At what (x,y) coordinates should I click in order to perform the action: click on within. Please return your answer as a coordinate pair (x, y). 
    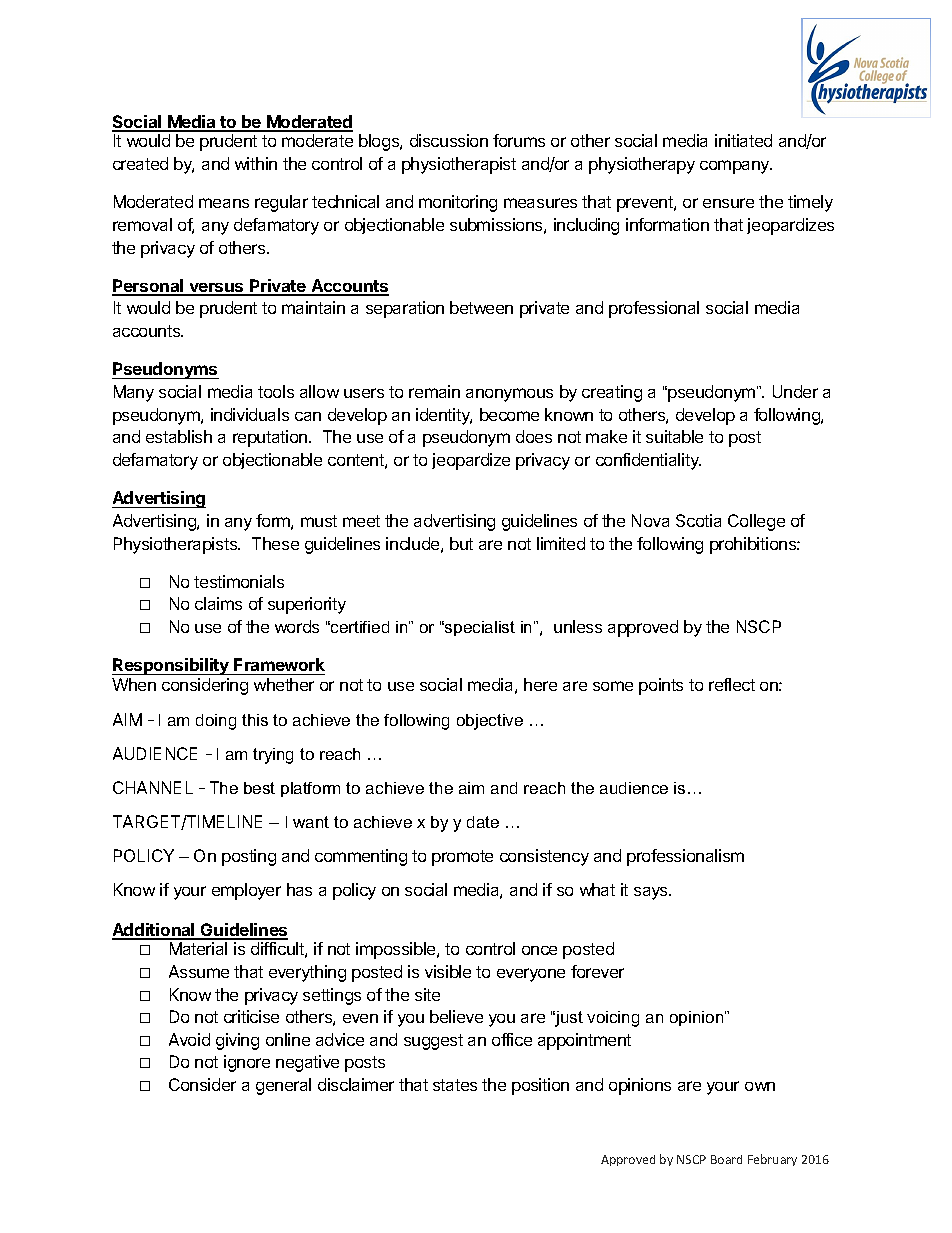
    Looking at the image, I should click on (256, 163).
